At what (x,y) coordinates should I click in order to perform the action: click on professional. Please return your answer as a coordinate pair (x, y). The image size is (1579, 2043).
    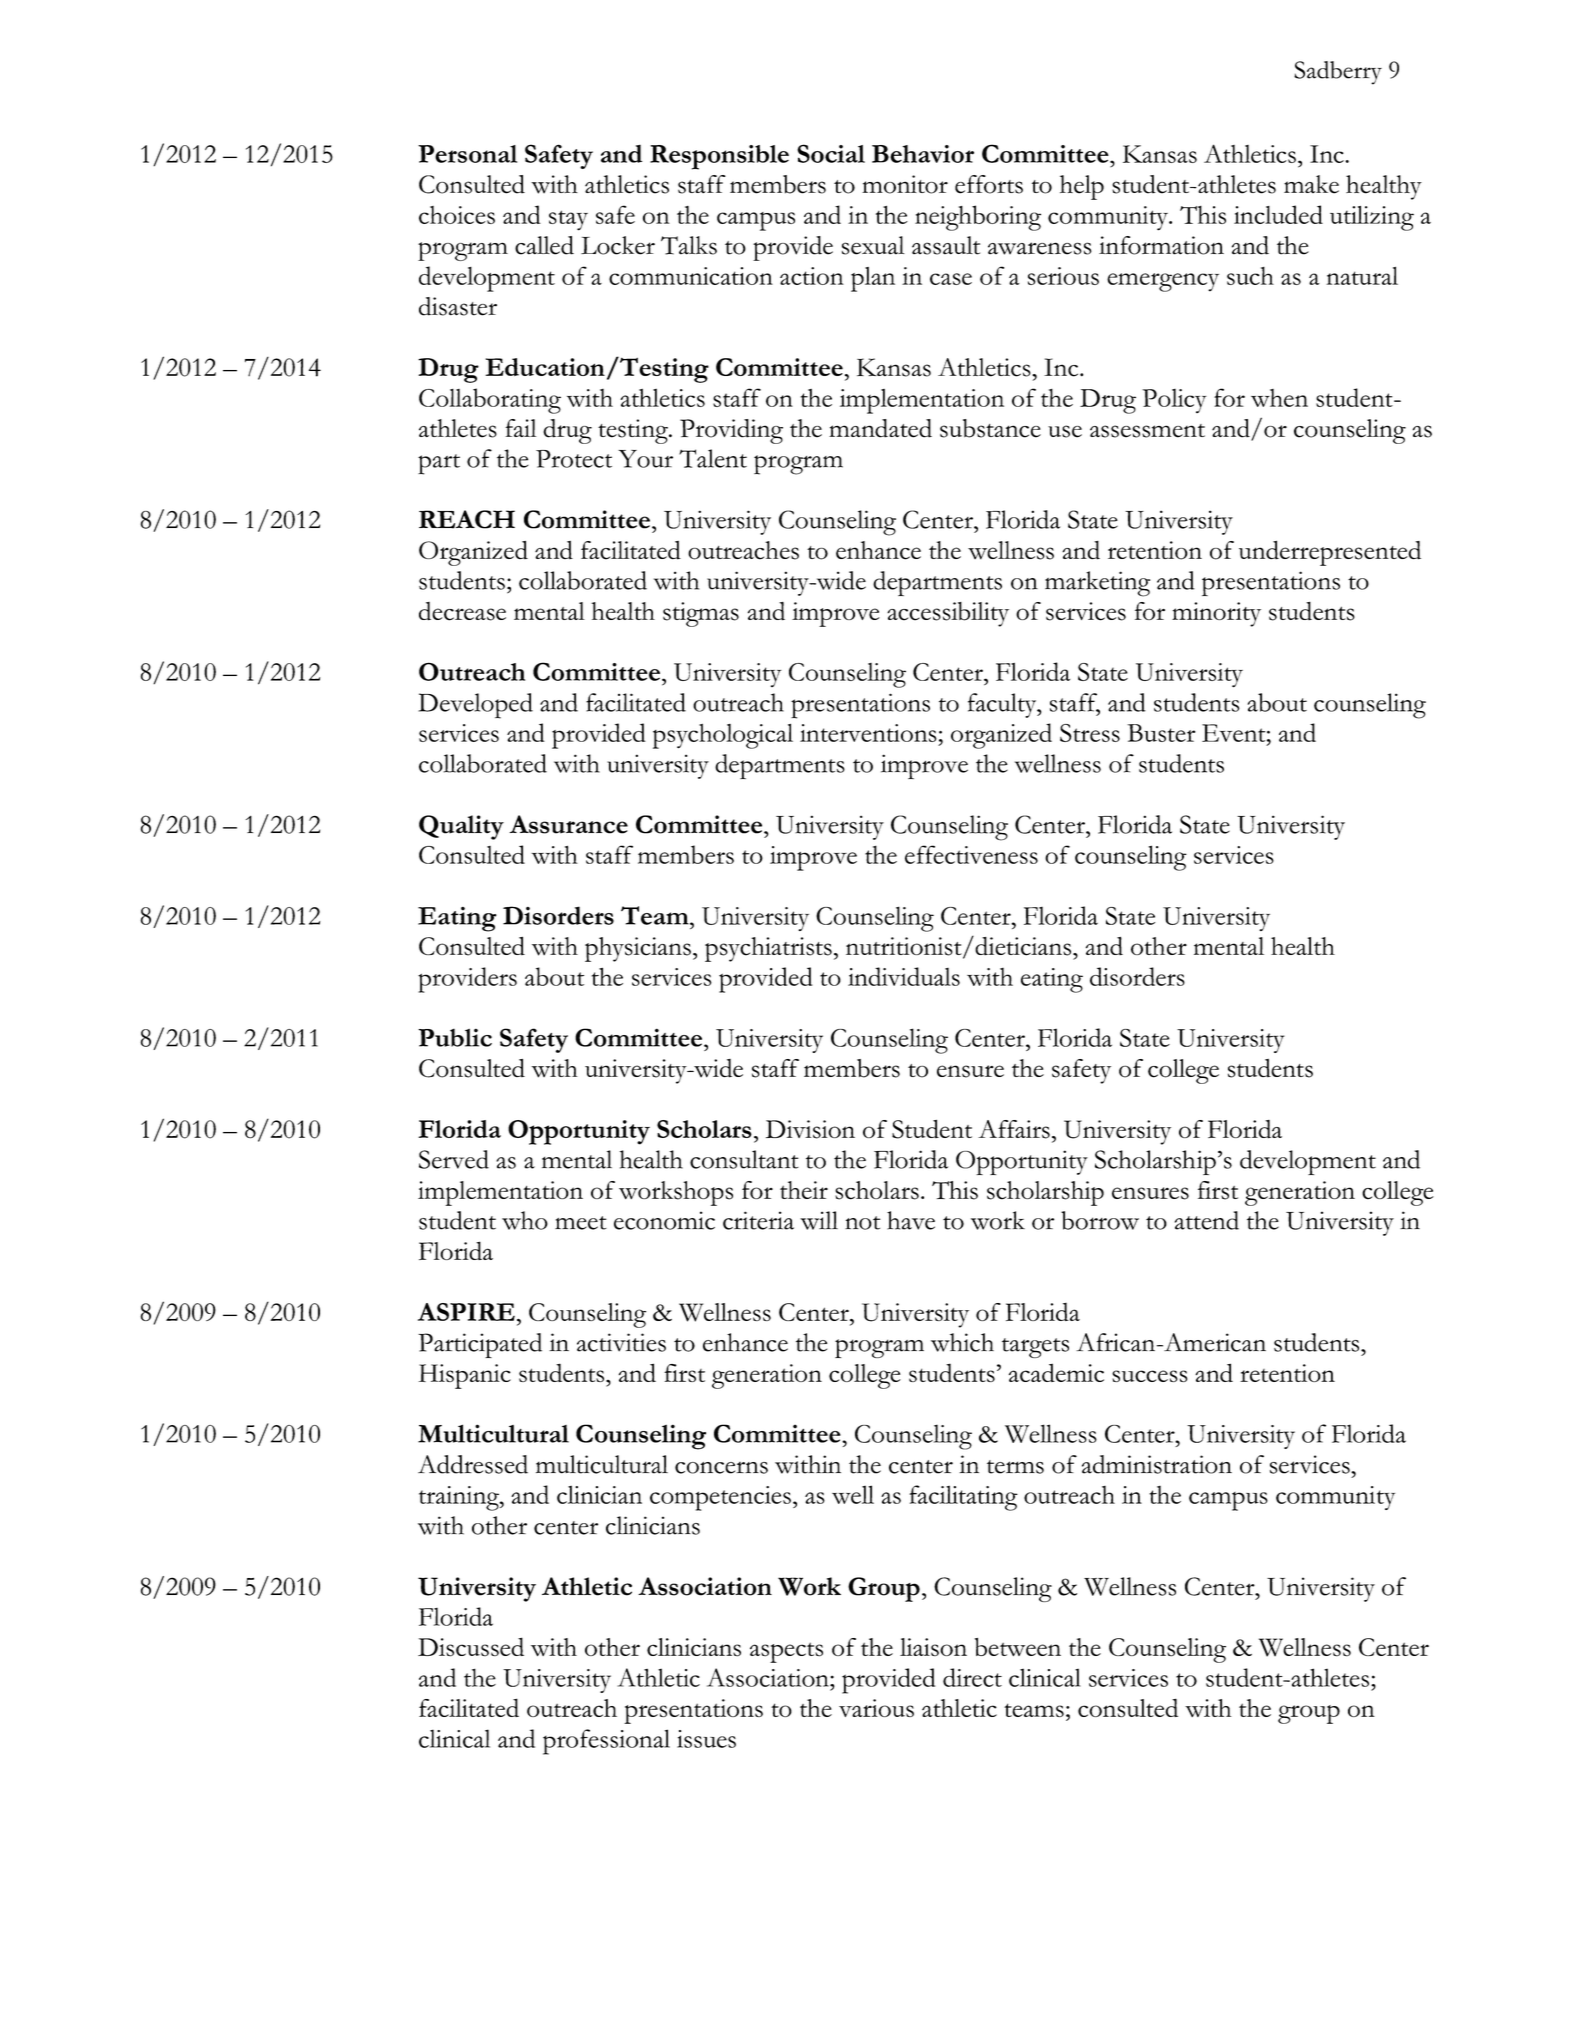
    Looking at the image, I should click on (606, 1742).
